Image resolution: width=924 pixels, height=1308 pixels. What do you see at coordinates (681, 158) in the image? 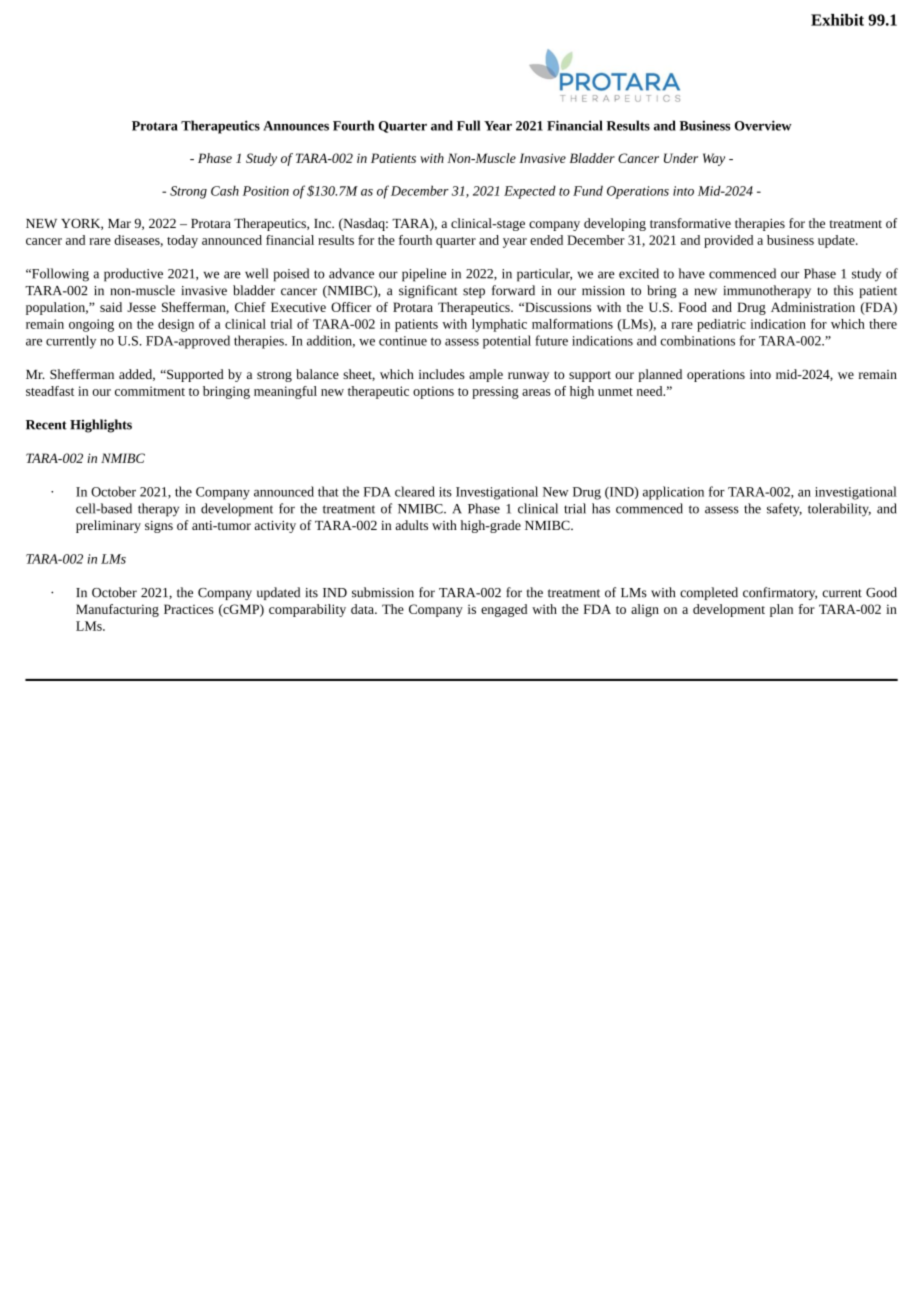
I see `Under` at bounding box center [681, 158].
